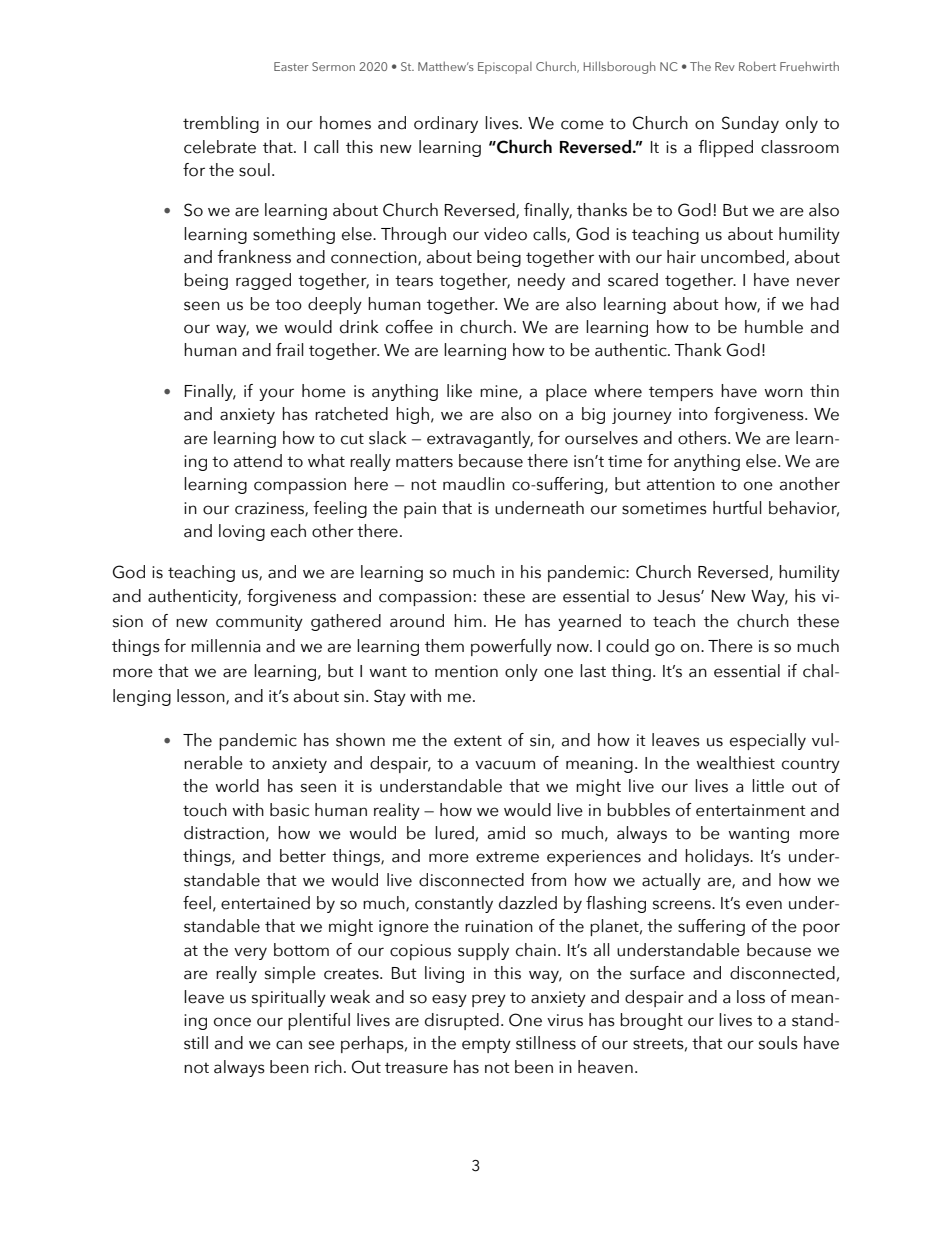  I want to click on loving, so click(242, 532).
